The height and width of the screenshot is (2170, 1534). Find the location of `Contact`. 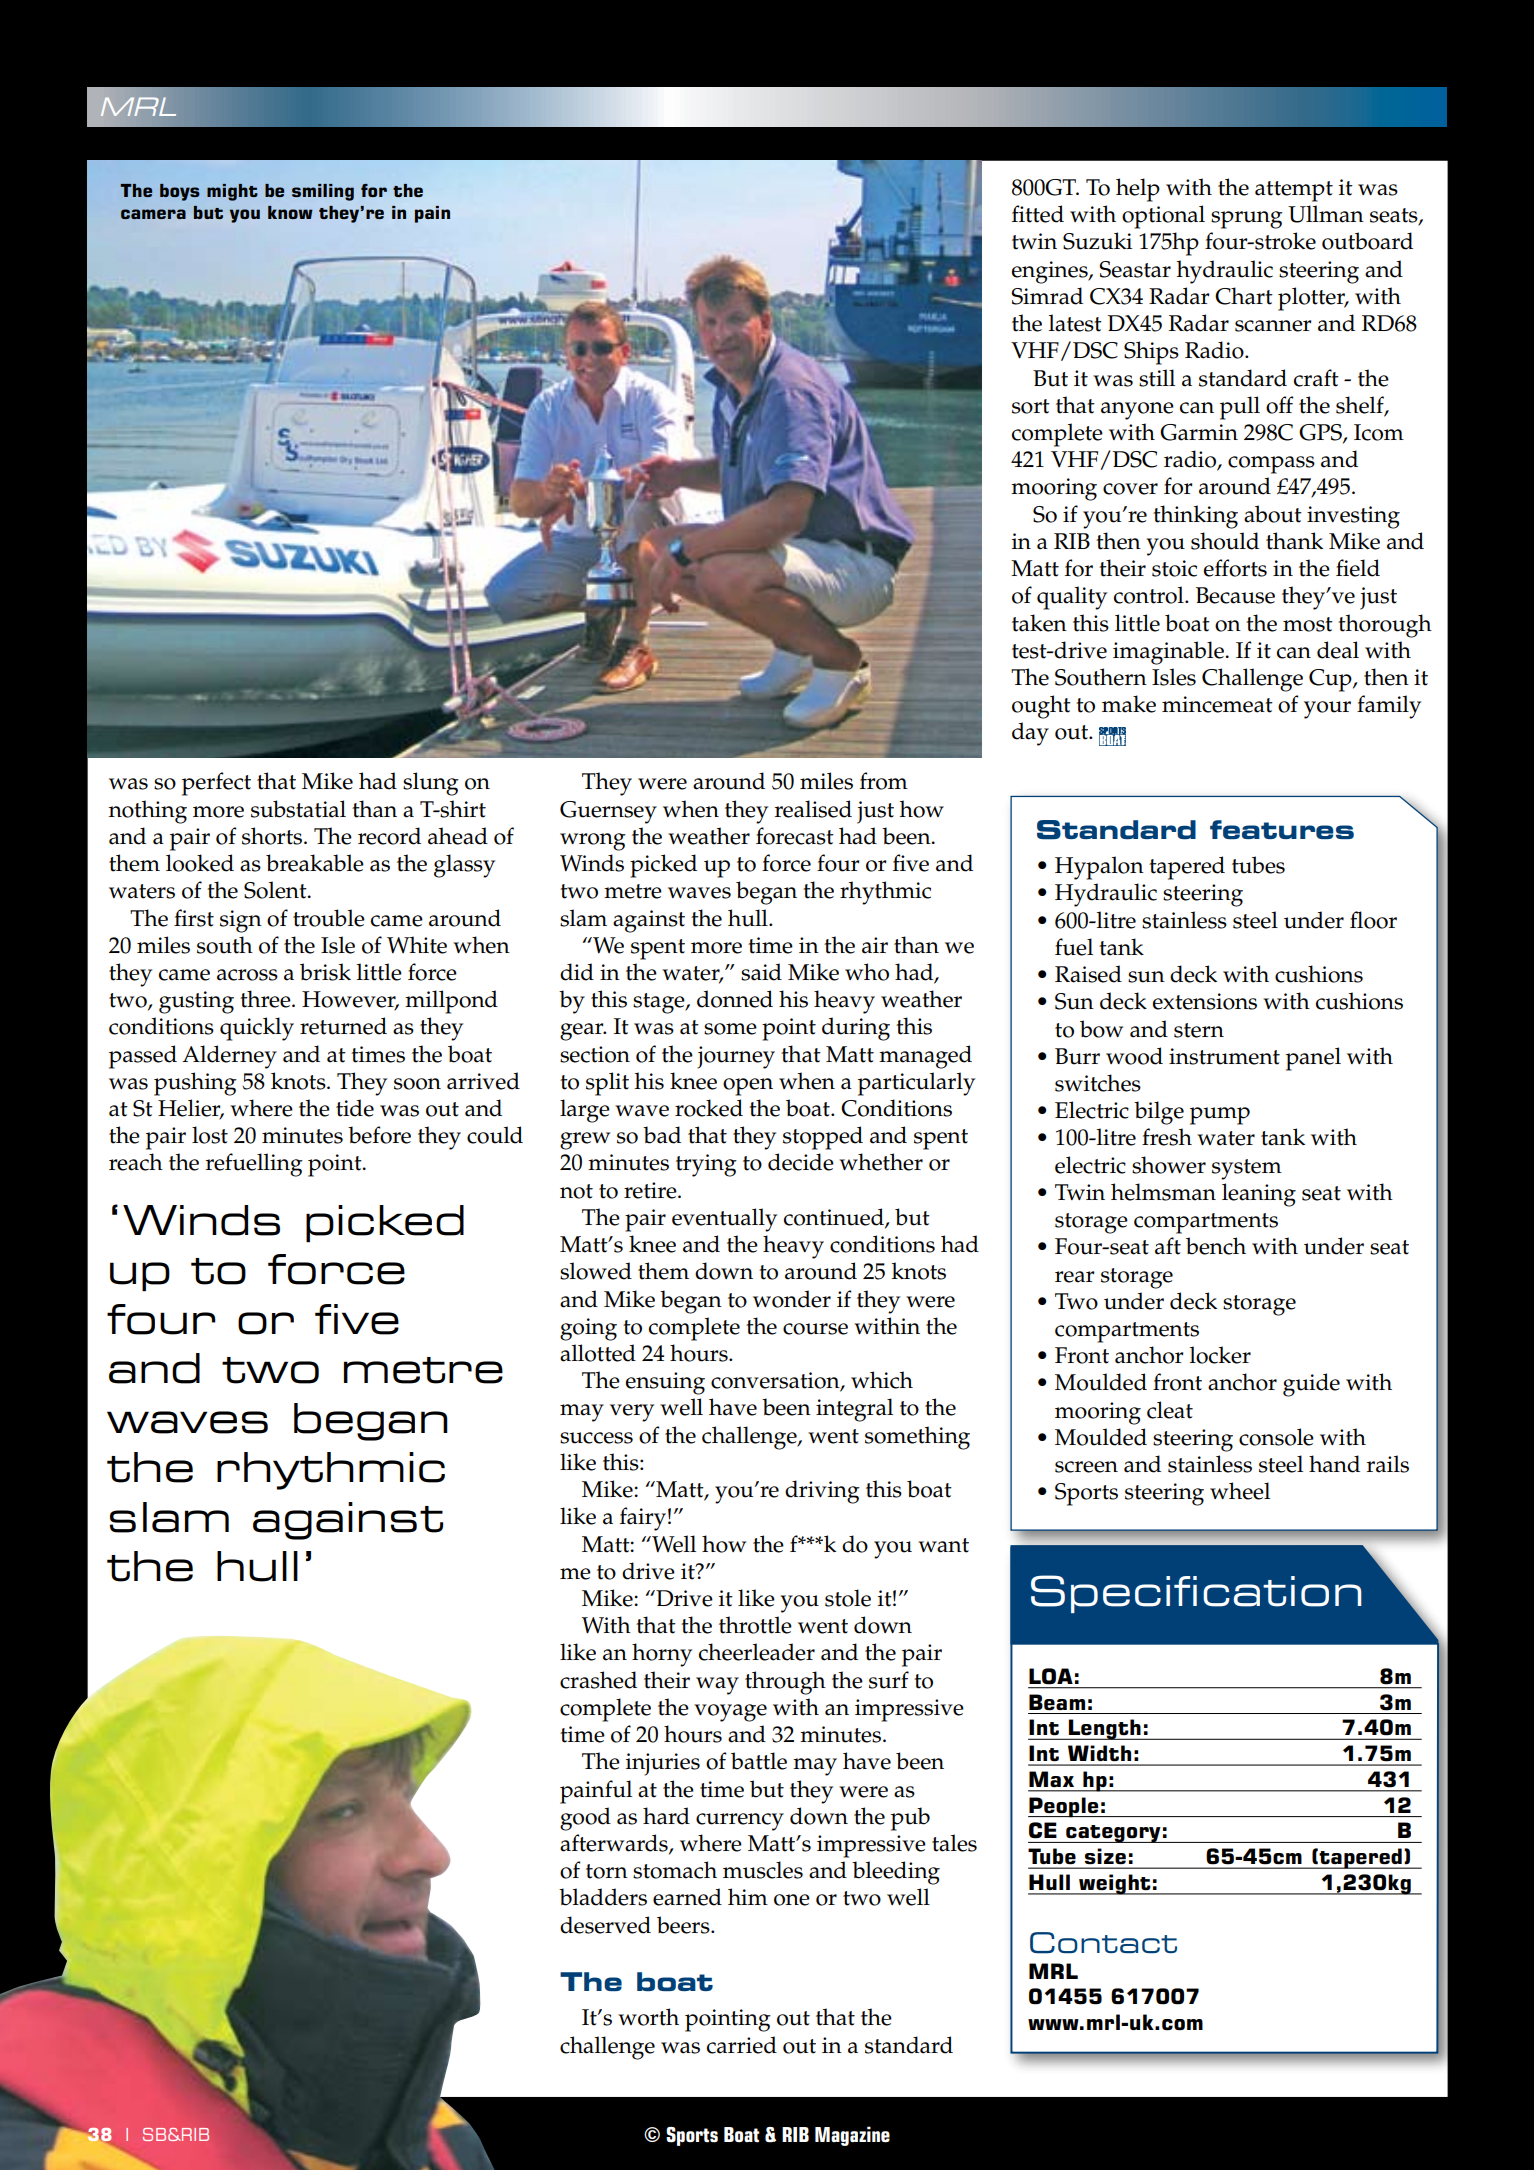

Contact is located at coordinates (1103, 1943).
